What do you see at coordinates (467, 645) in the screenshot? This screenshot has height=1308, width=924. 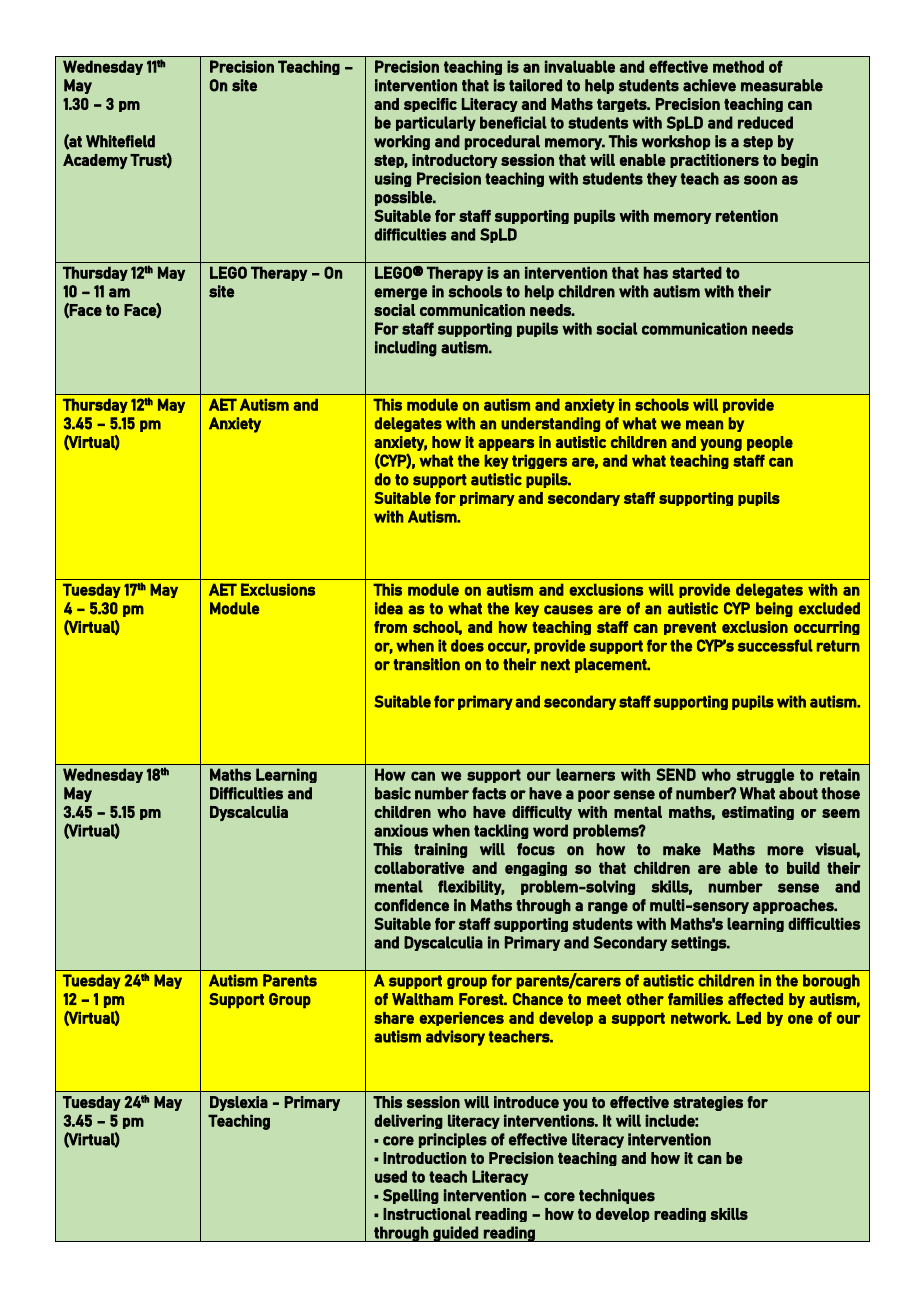 I see `does` at bounding box center [467, 645].
